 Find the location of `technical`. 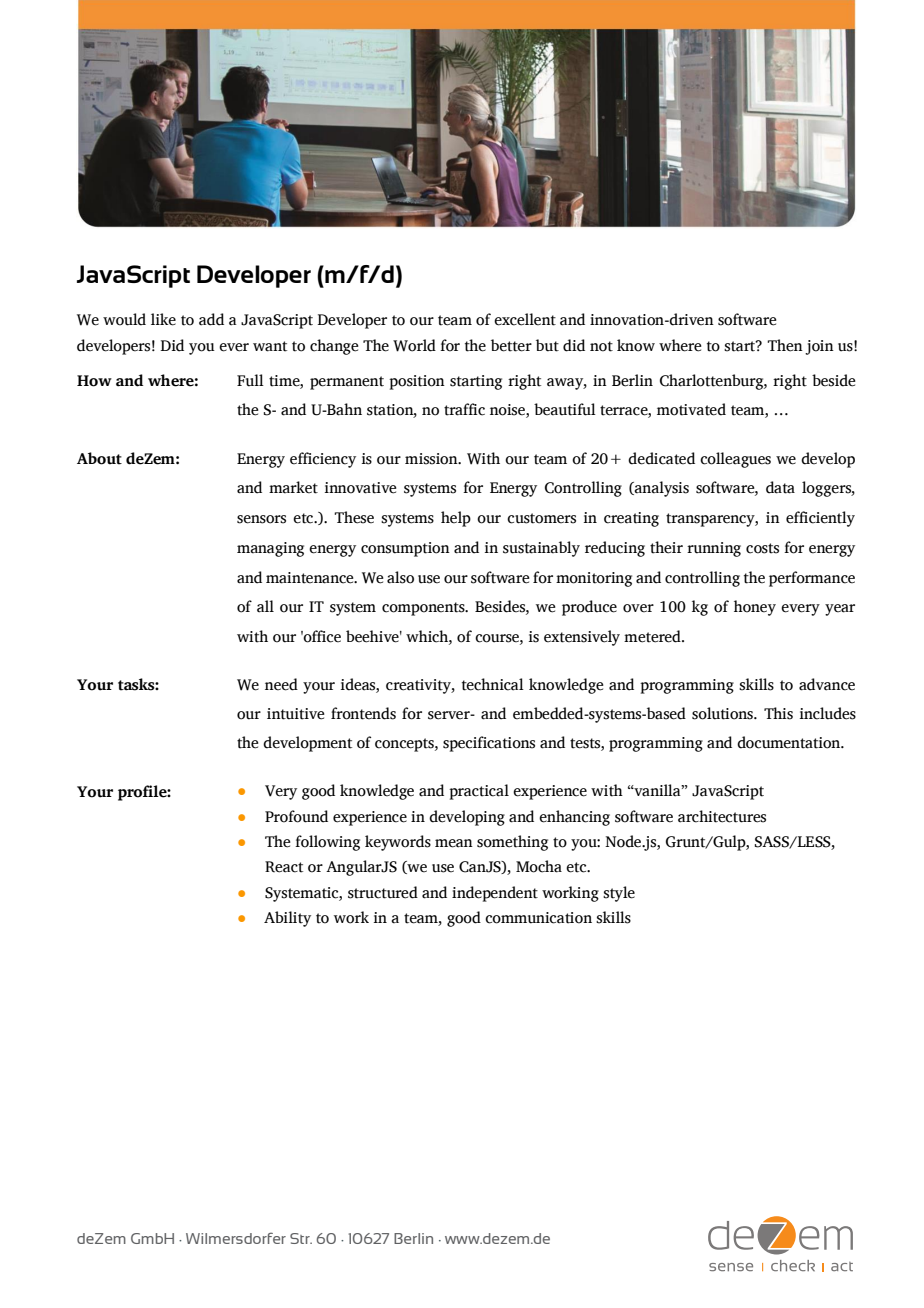

technical is located at coordinates (493, 684).
